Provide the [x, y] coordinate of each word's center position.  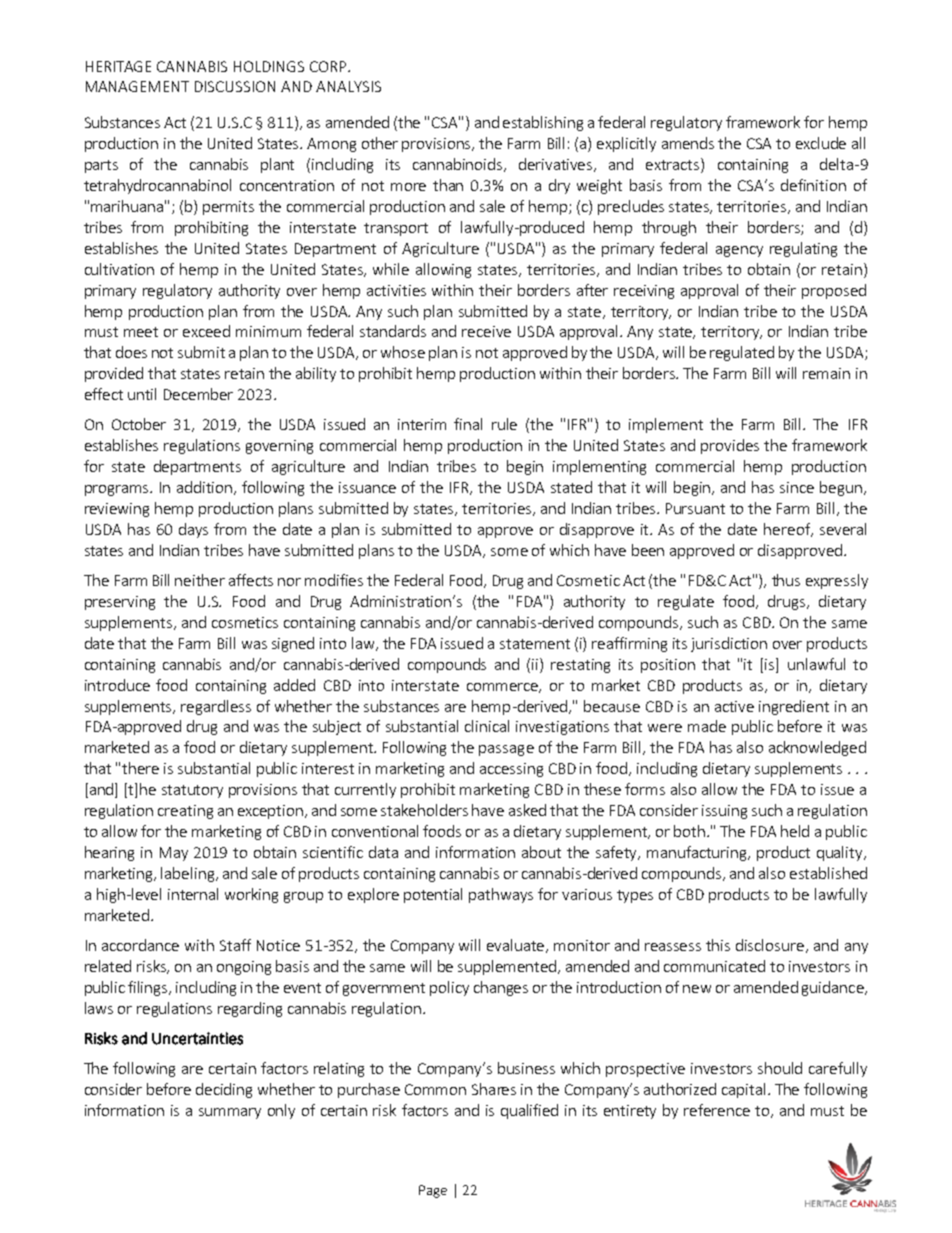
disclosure [770, 945]
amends [688, 143]
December [198, 394]
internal [193, 894]
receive [486, 331]
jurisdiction [729, 644]
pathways [501, 895]
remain [826, 373]
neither [200, 580]
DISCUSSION [235, 86]
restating [580, 666]
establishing [543, 123]
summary [230, 1113]
